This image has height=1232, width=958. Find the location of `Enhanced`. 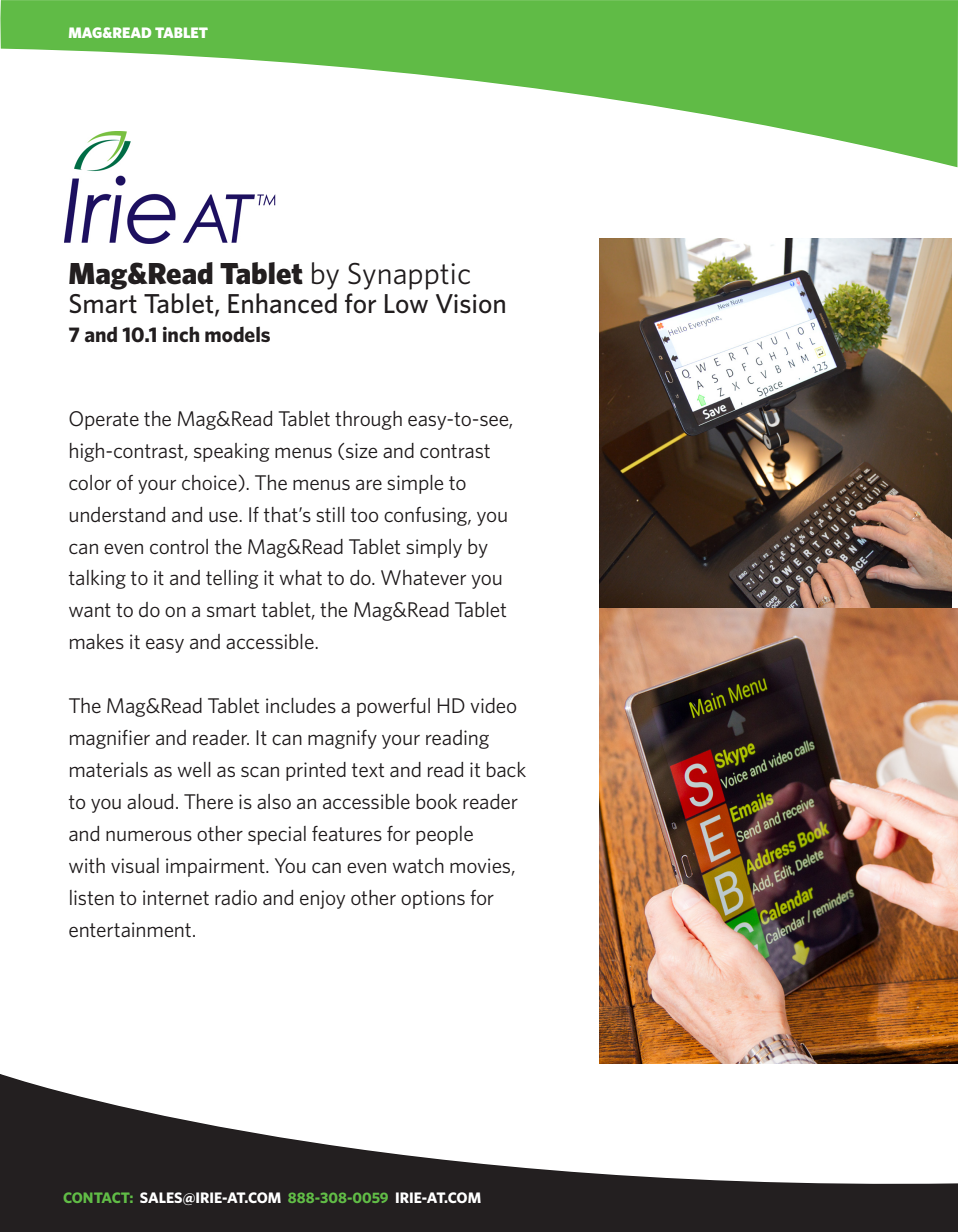

Enhanced is located at coordinates (282, 303).
